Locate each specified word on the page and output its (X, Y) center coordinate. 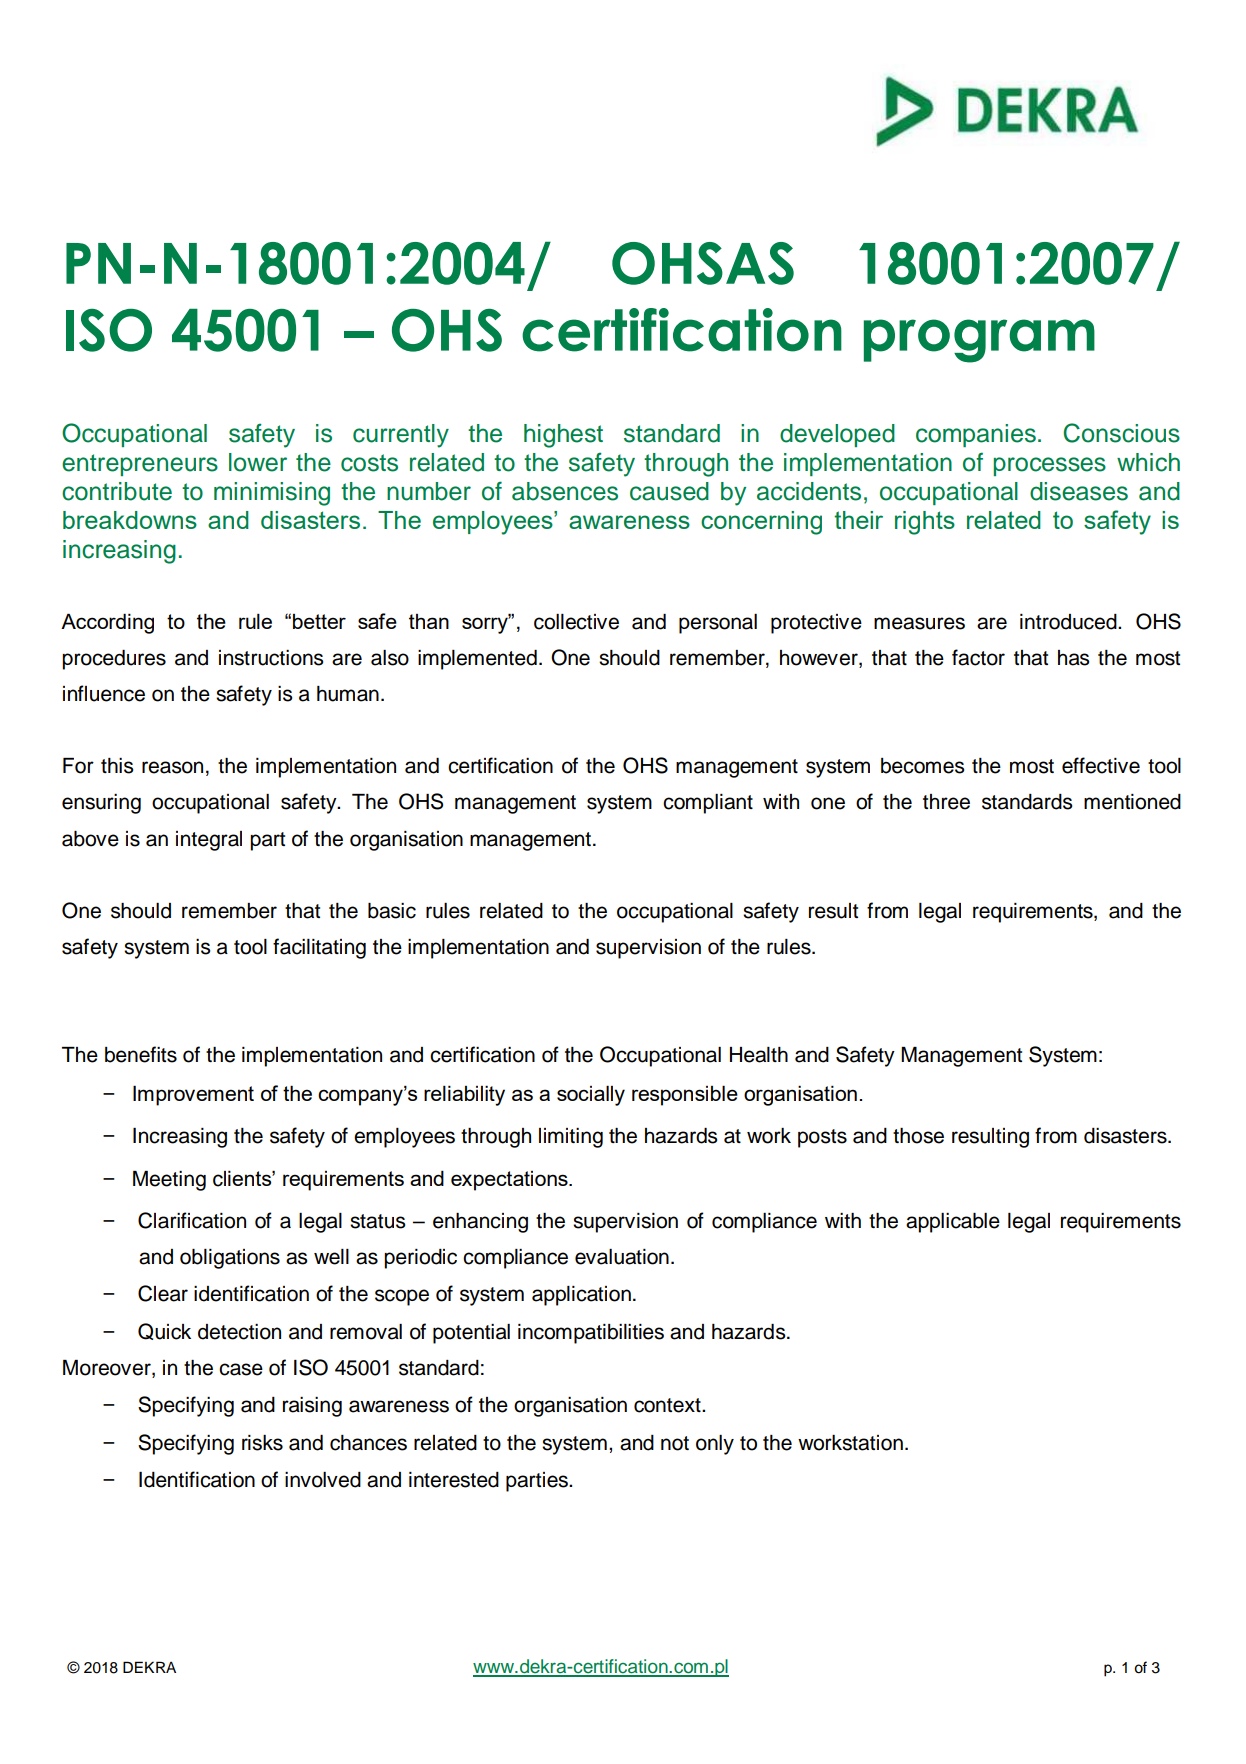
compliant (708, 804)
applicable (953, 1223)
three (946, 802)
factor (978, 657)
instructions (271, 658)
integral (209, 841)
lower (258, 462)
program (979, 341)
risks (262, 1443)
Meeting (169, 1181)
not (675, 1443)
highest (563, 436)
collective (576, 622)
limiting (571, 1138)
